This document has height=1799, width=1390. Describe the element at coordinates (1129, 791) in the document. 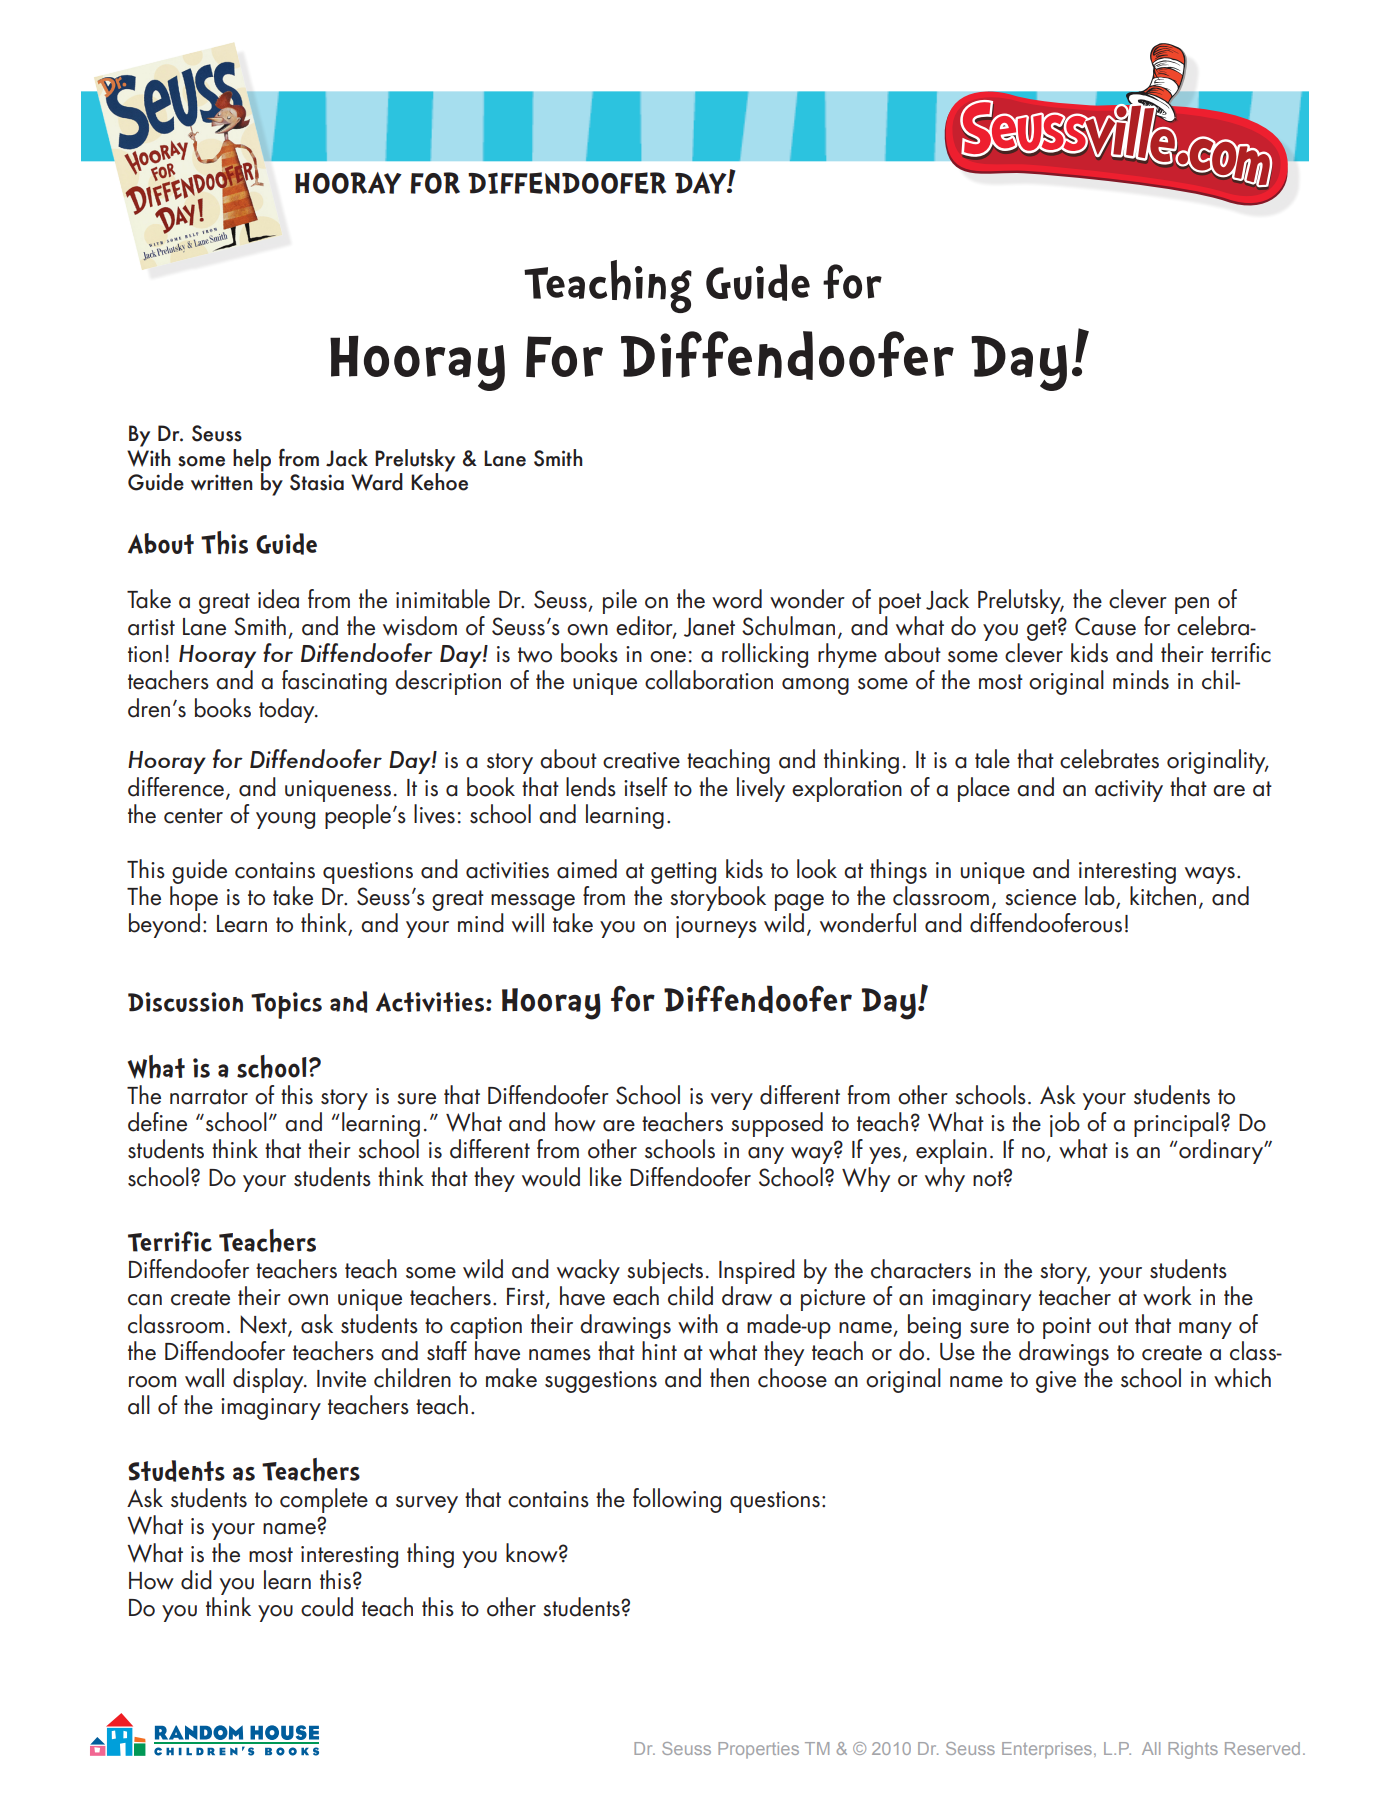

I see `activity` at that location.
